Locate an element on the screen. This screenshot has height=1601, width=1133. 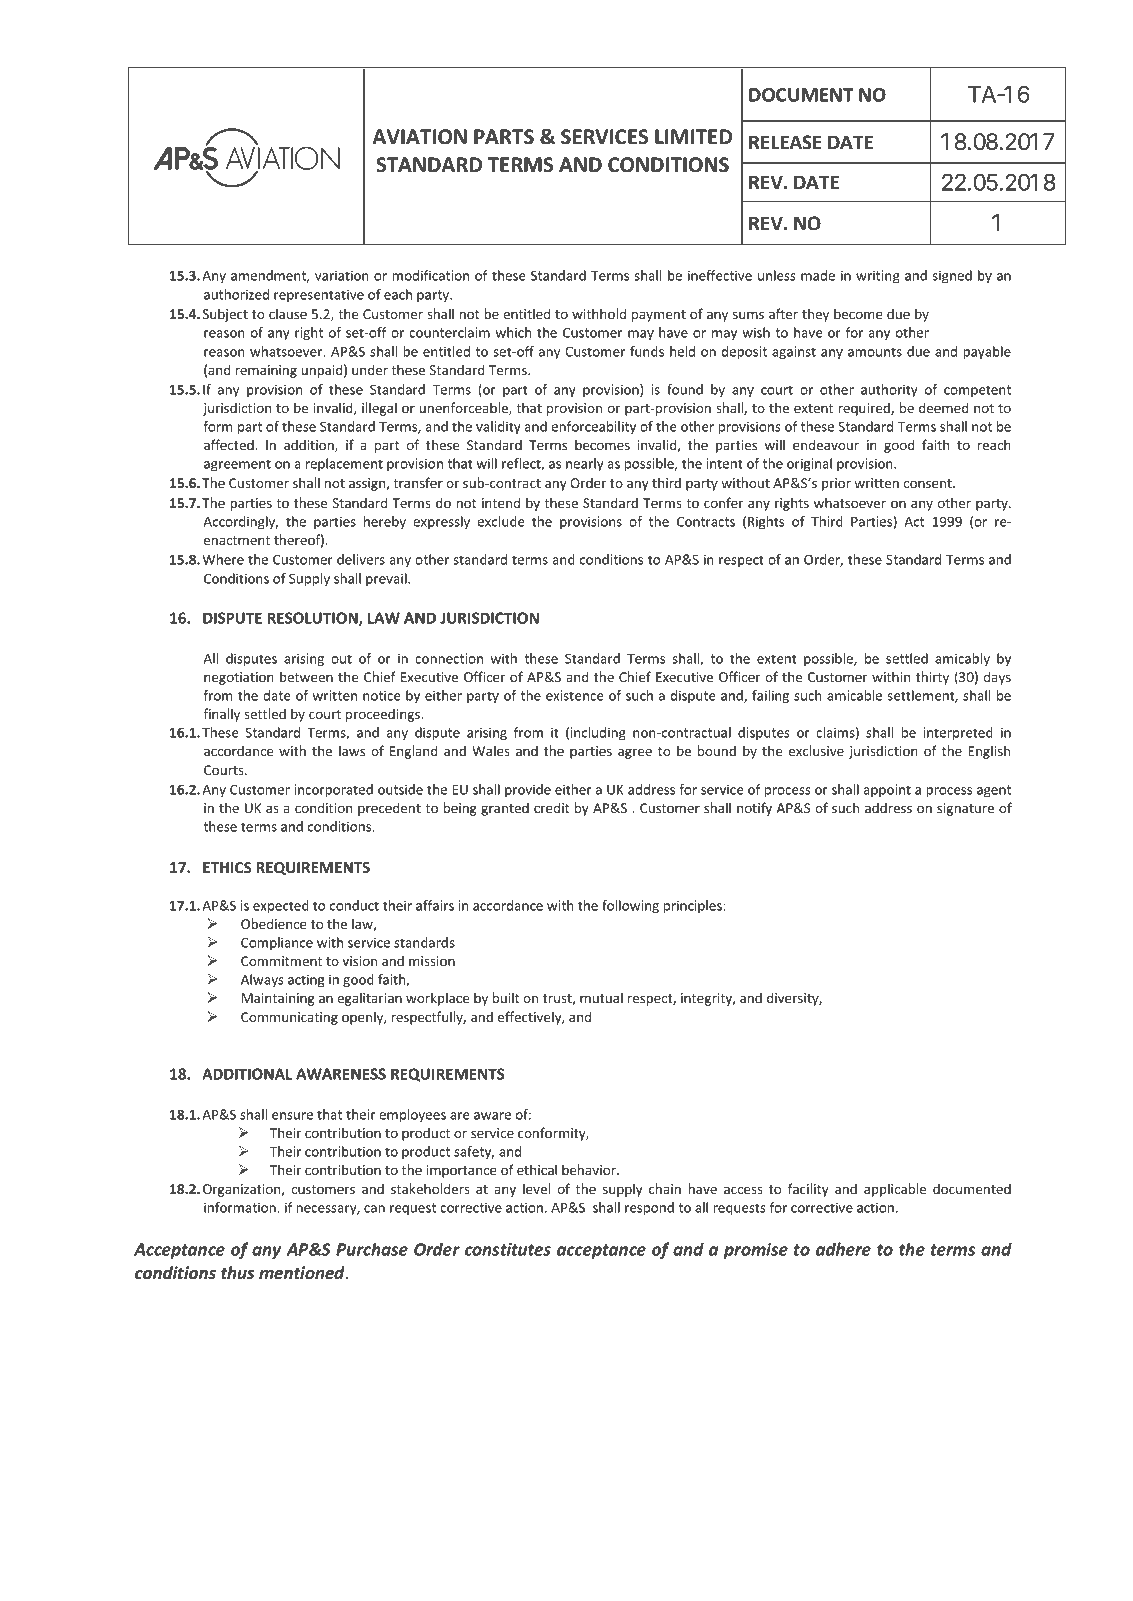
respond is located at coordinates (649, 1209).
